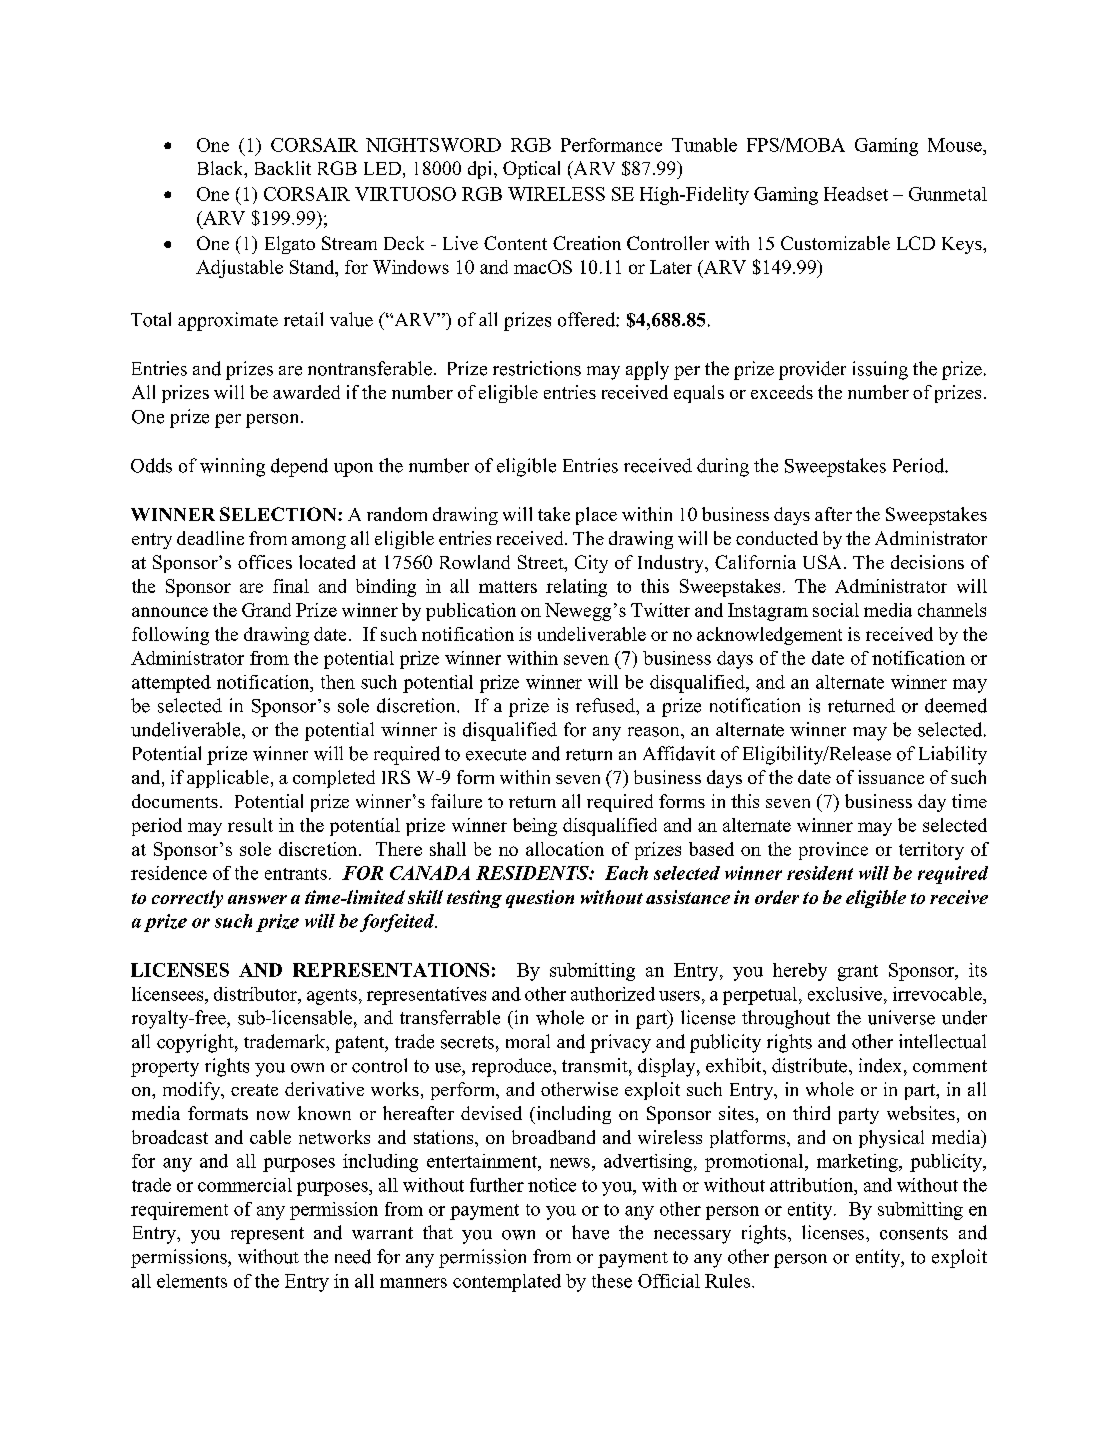  I want to click on distributor, so click(256, 994).
